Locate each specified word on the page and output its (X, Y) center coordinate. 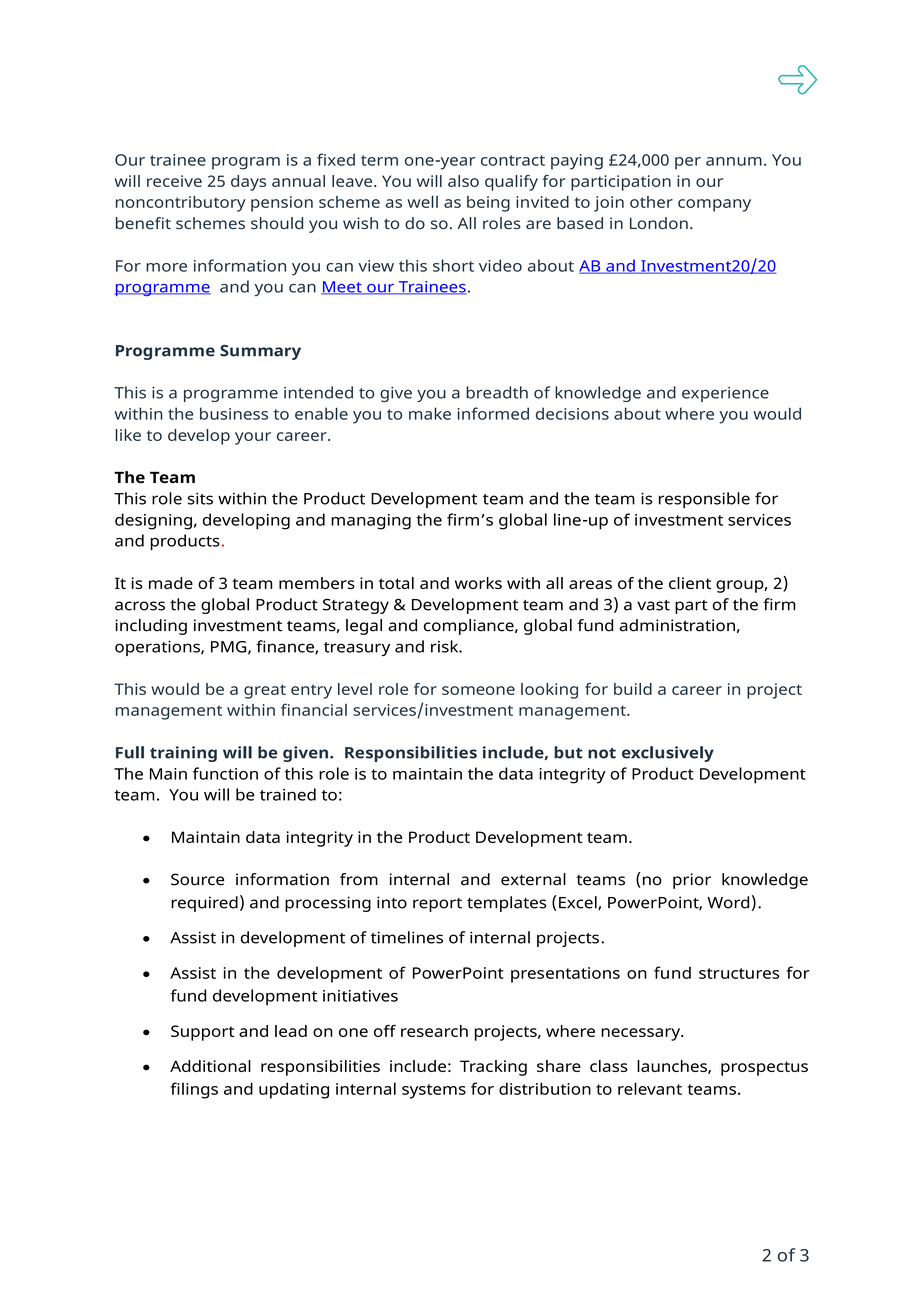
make (430, 413)
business (234, 413)
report (437, 905)
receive (174, 181)
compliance (470, 627)
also (463, 181)
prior (692, 881)
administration (677, 625)
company (714, 205)
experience (725, 394)
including (151, 627)
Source (197, 879)
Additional (210, 1066)
